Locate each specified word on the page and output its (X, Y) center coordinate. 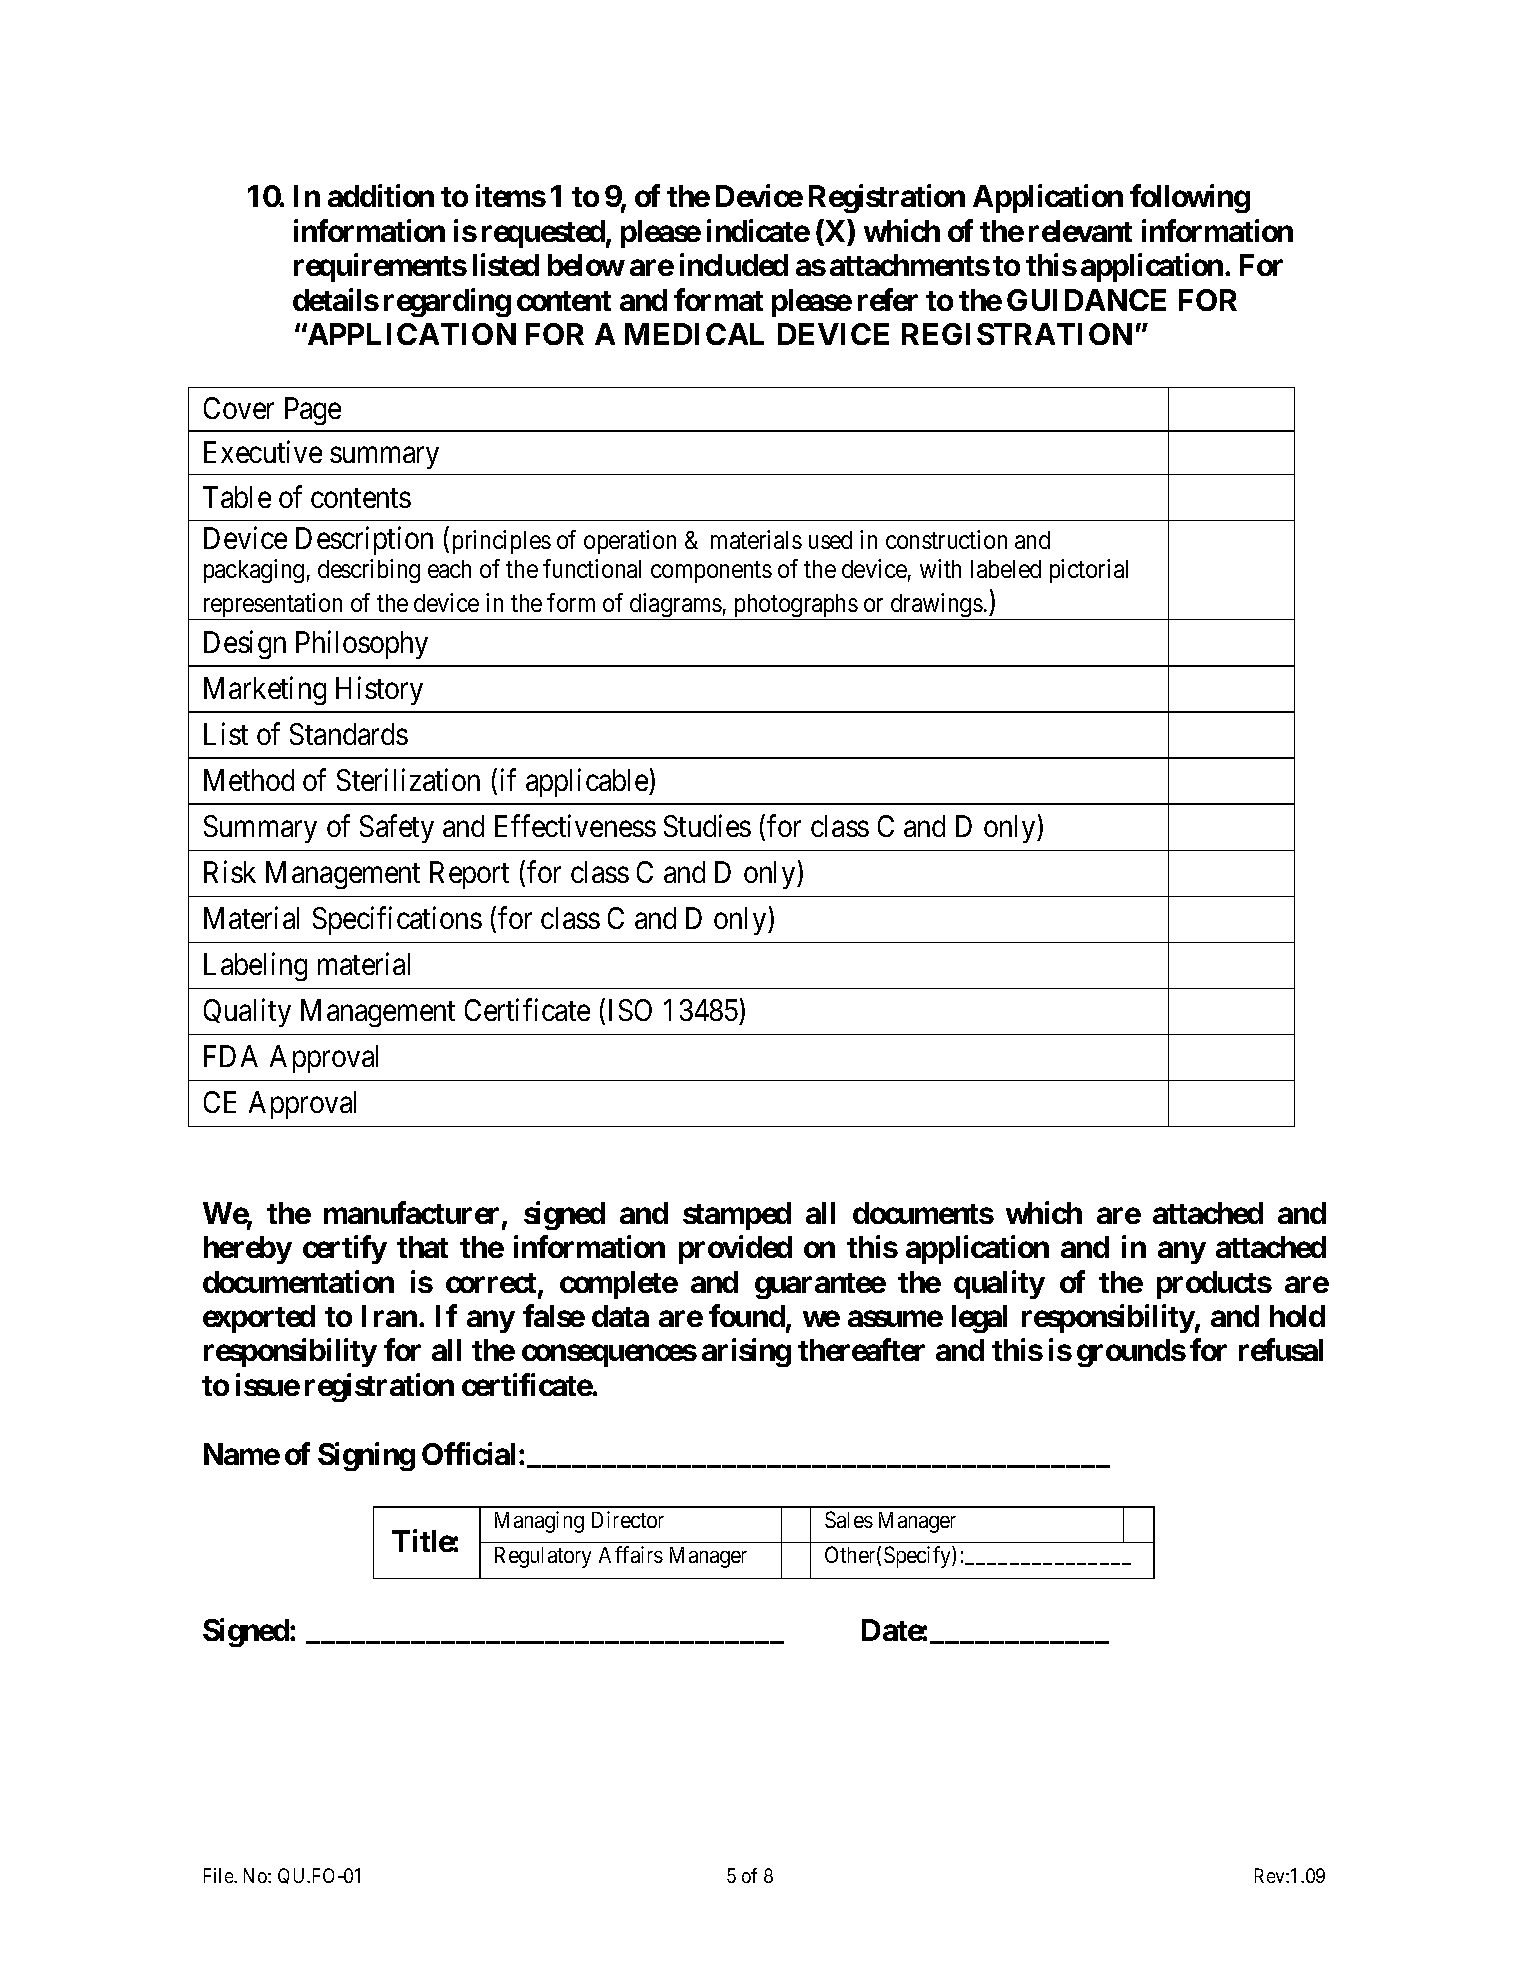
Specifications (397, 921)
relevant (1080, 231)
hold (1297, 1316)
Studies (707, 825)
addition (381, 196)
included (734, 264)
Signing (366, 1456)
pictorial (1089, 571)
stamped (737, 1216)
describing (369, 571)
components (711, 572)
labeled (1006, 569)
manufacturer (413, 1214)
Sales (849, 1519)
